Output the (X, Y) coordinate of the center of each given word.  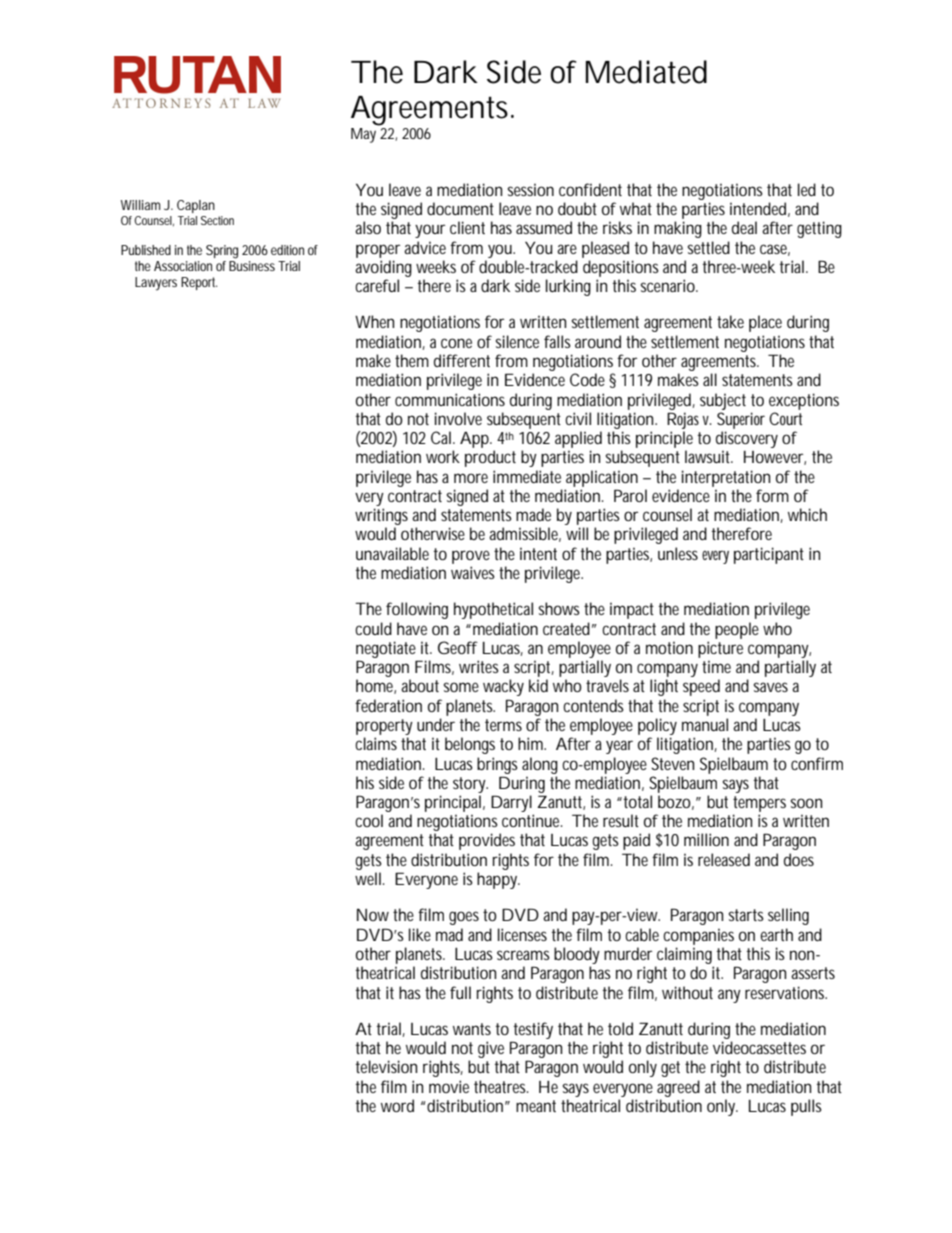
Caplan (196, 206)
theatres (501, 1086)
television (386, 1066)
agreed (678, 1088)
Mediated (646, 72)
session (531, 189)
